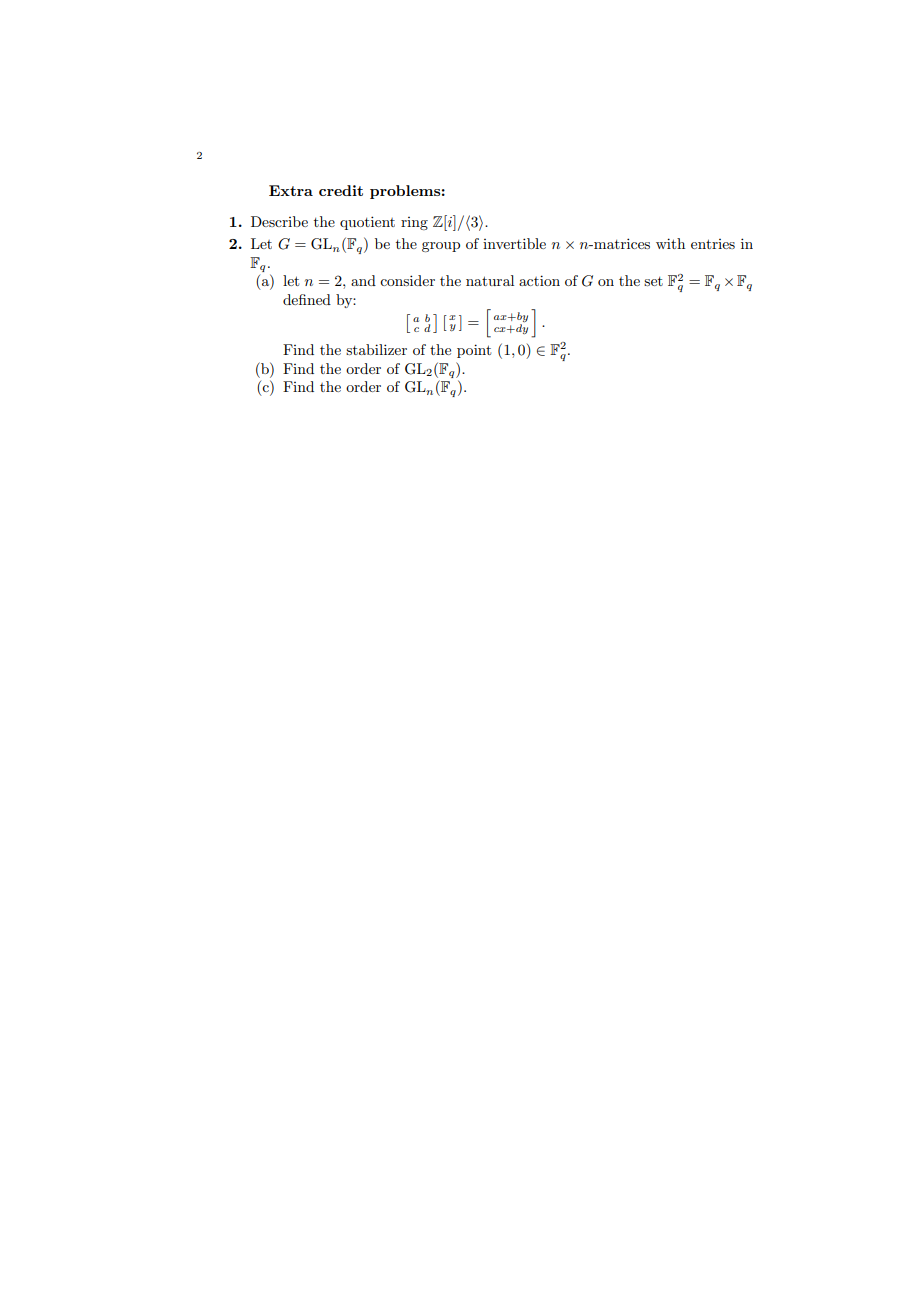 This screenshot has height=1308, width=924. What do you see at coordinates (670, 243) in the screenshot?
I see `with` at bounding box center [670, 243].
